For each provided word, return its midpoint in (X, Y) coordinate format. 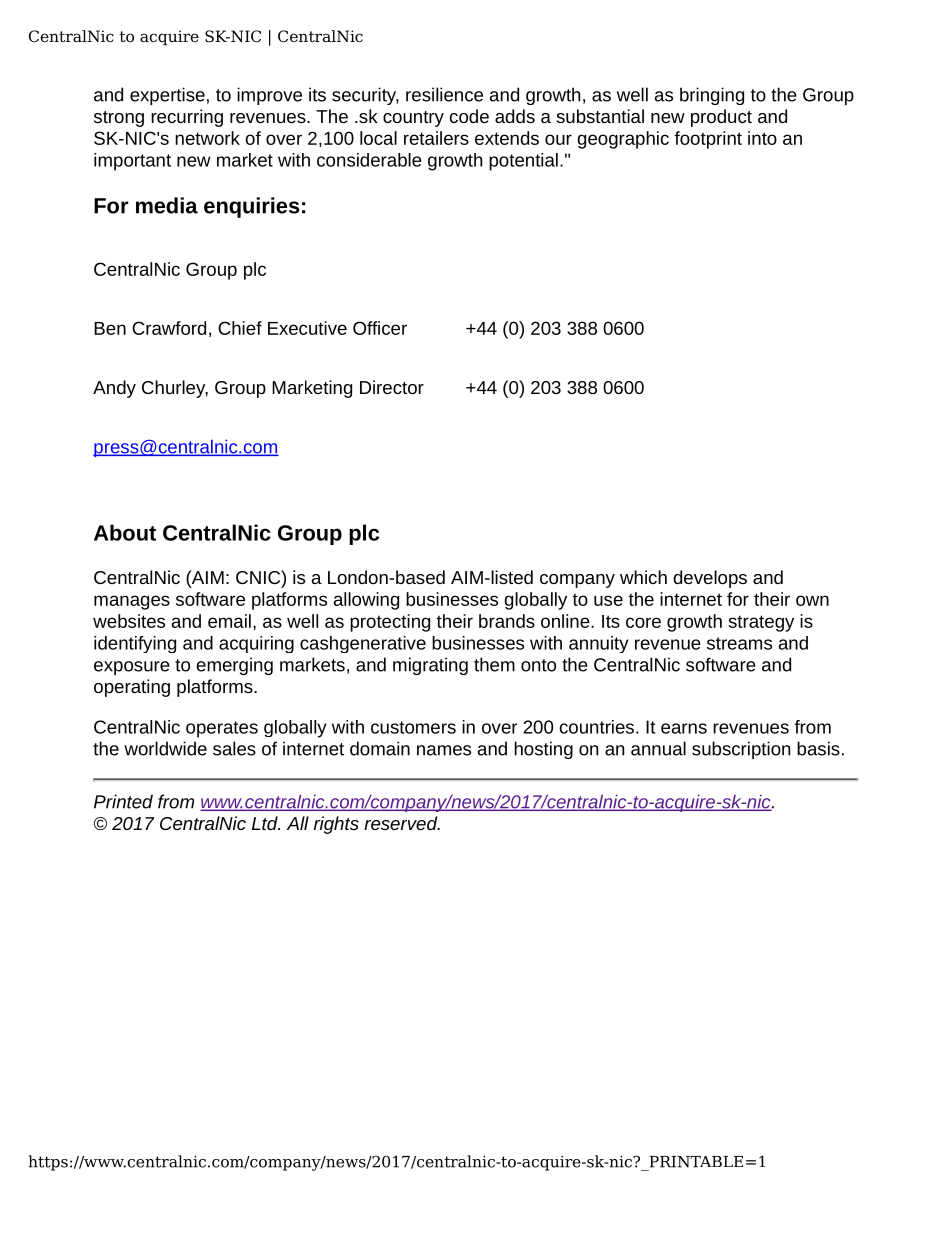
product (721, 118)
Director (392, 387)
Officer (380, 328)
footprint (708, 140)
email (229, 621)
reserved (402, 823)
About (125, 532)
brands (507, 621)
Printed (123, 801)
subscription (741, 750)
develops (710, 579)
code (469, 116)
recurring (187, 118)
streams (739, 643)
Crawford (169, 328)
